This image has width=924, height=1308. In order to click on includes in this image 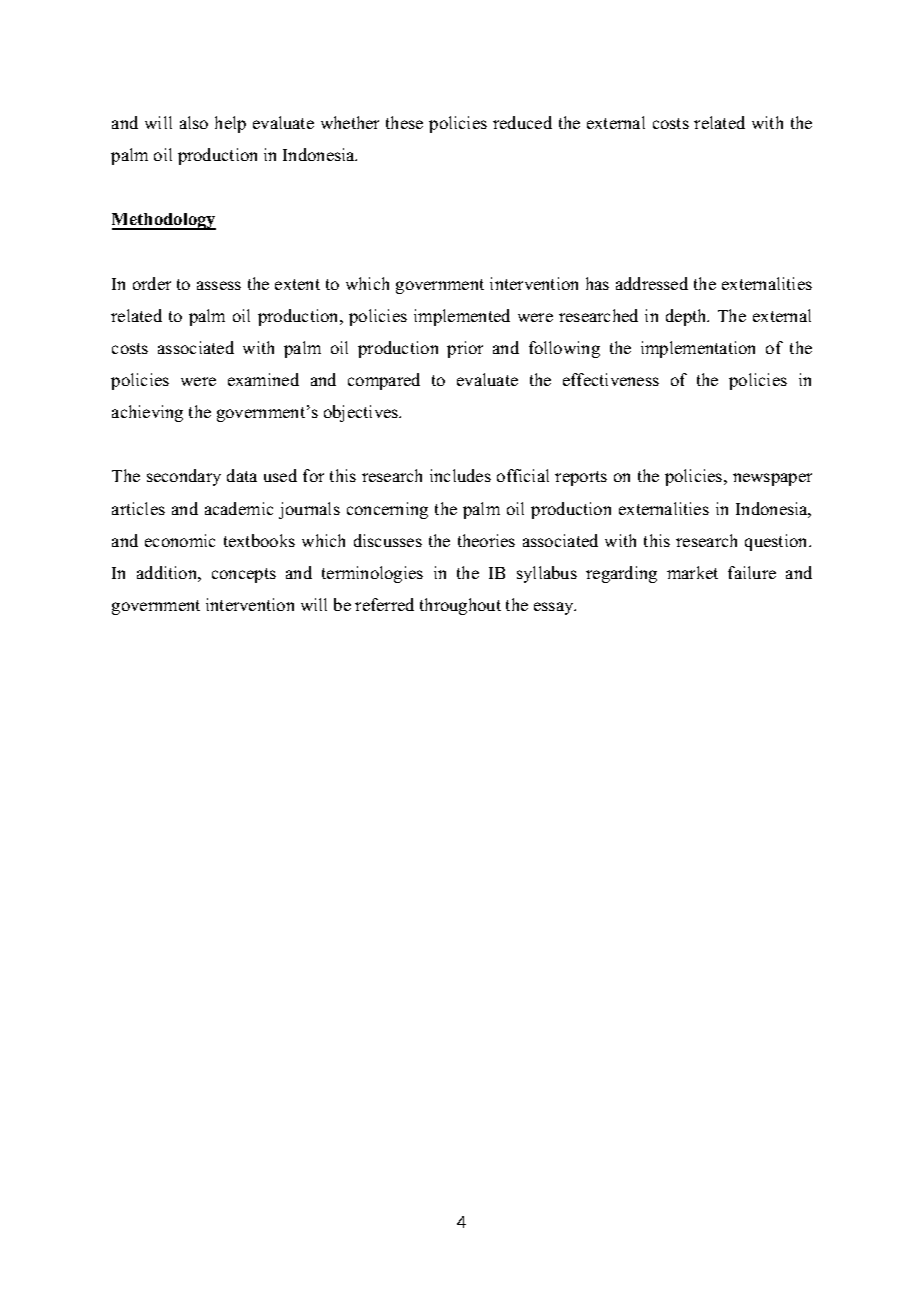, I will do `click(460, 475)`.
